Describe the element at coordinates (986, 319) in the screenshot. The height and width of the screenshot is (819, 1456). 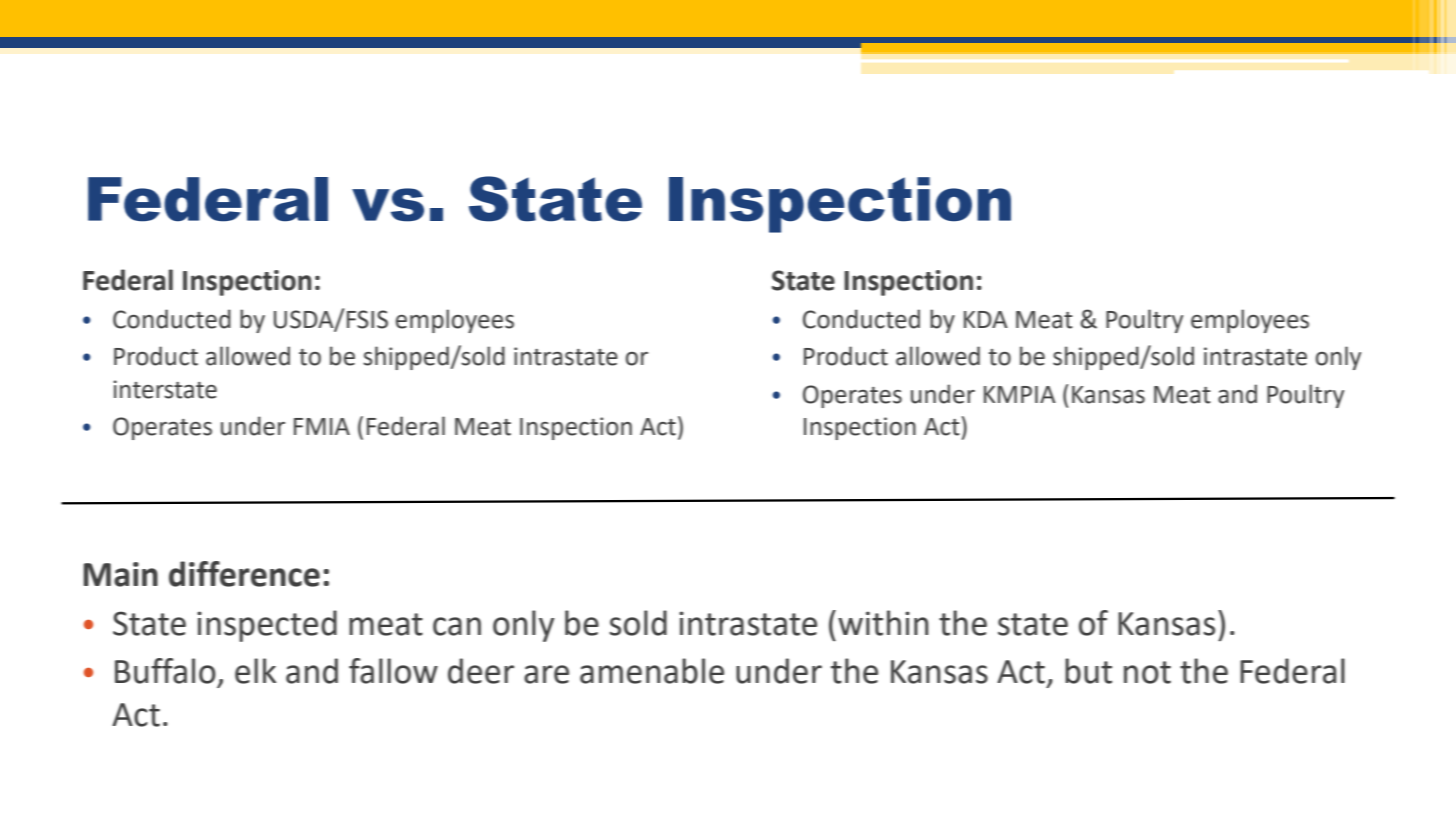
I see `KDA` at that location.
